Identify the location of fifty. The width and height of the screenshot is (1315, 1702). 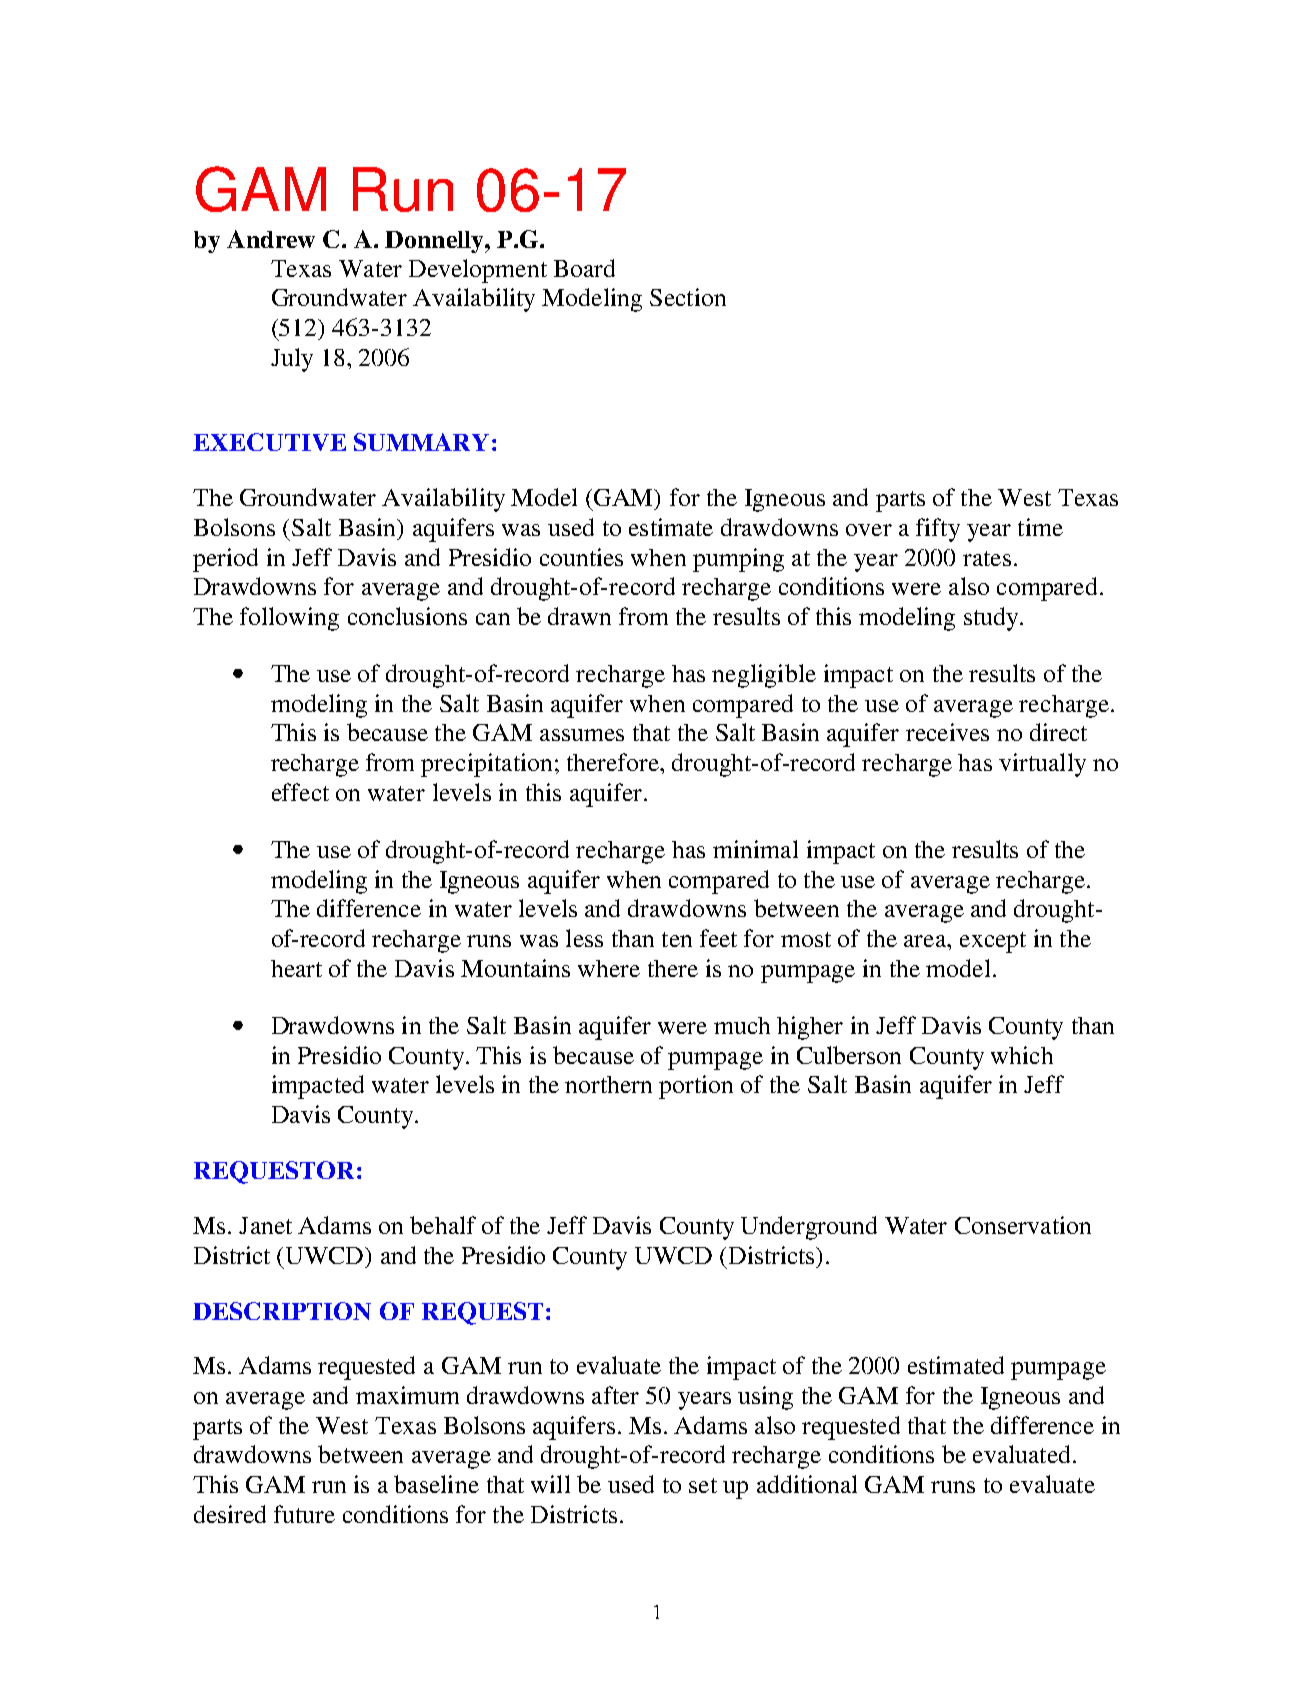
(938, 530).
